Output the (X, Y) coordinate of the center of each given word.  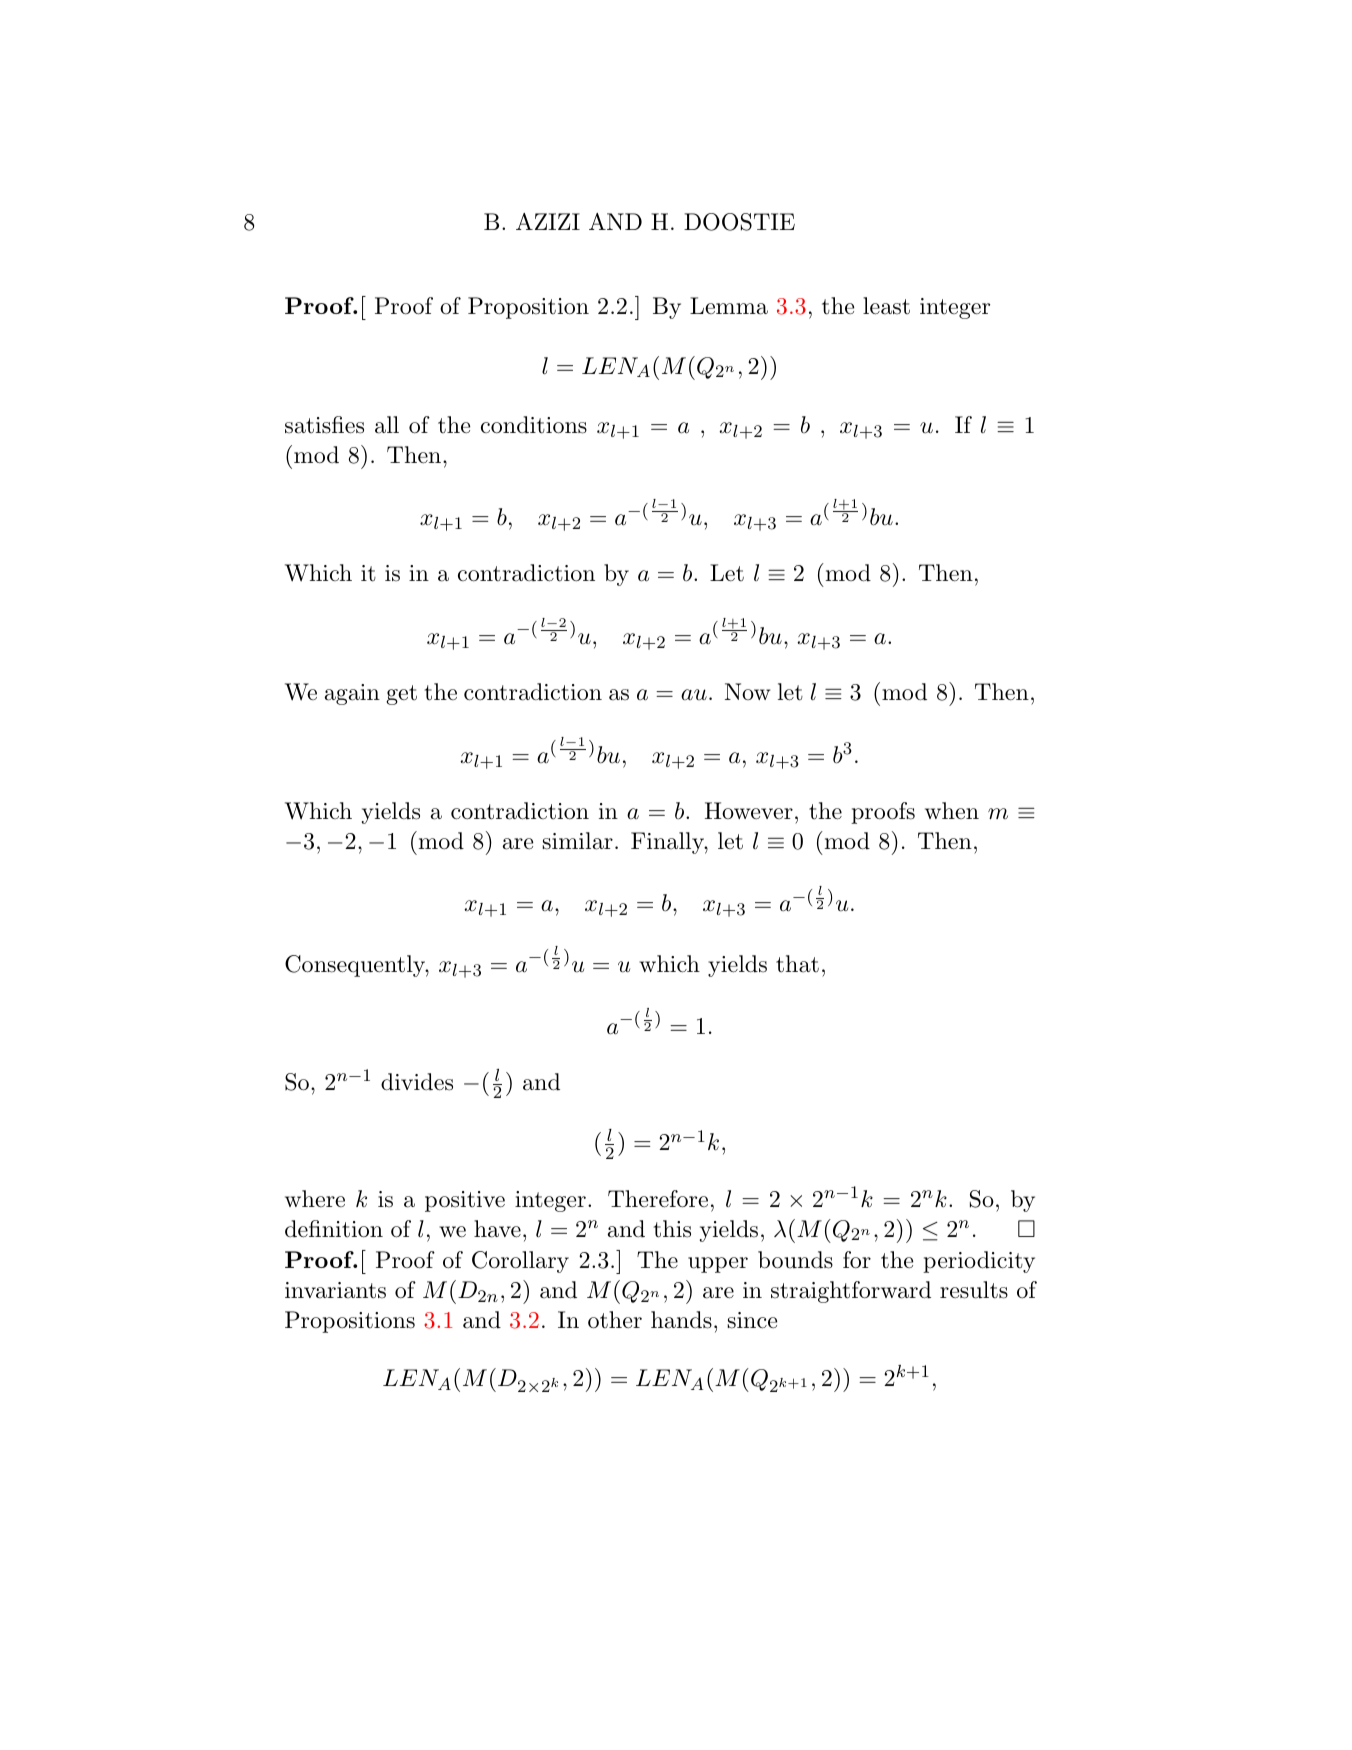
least (886, 306)
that (797, 964)
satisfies (324, 425)
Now (747, 691)
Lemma (729, 306)
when (952, 810)
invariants (335, 1290)
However (749, 811)
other (615, 1320)
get (401, 695)
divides (417, 1082)
